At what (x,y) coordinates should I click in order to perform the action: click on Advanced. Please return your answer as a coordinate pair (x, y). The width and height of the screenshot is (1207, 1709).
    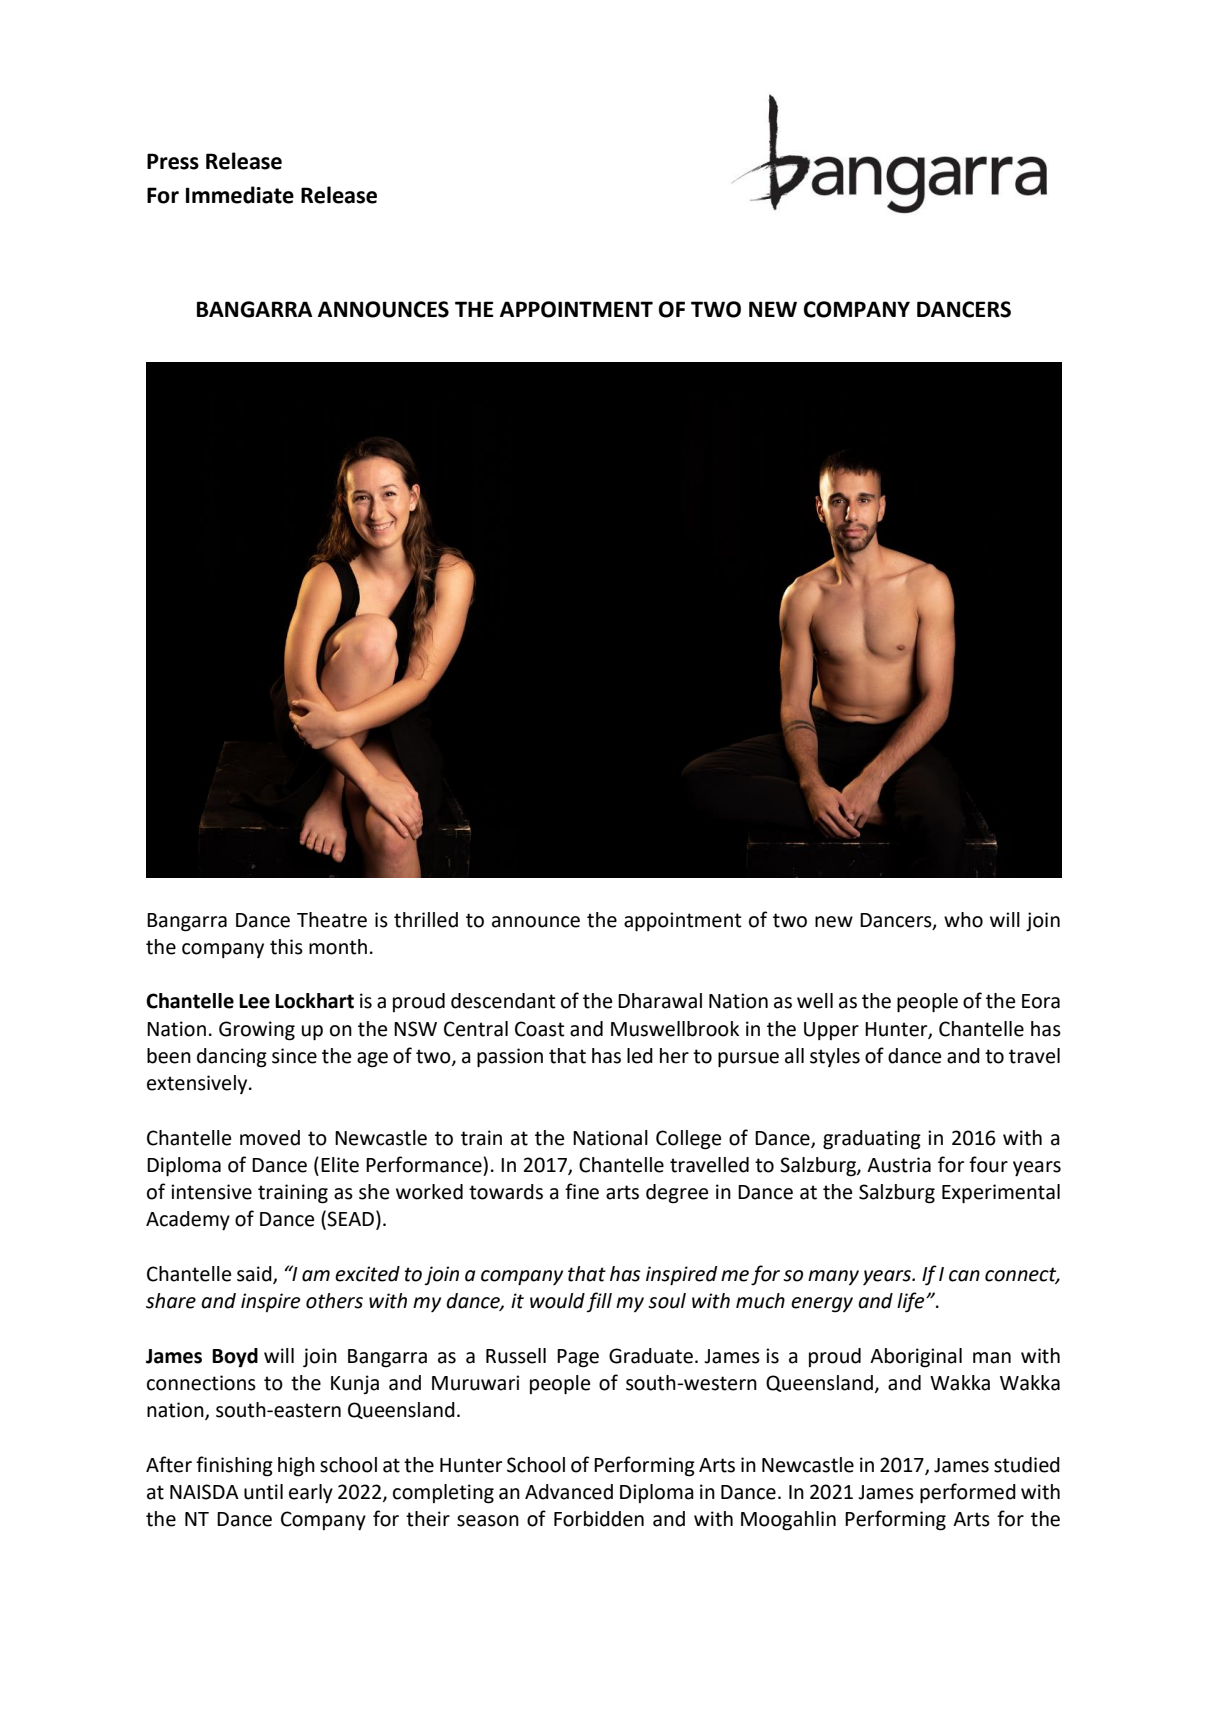
    Looking at the image, I should click on (569, 1492).
